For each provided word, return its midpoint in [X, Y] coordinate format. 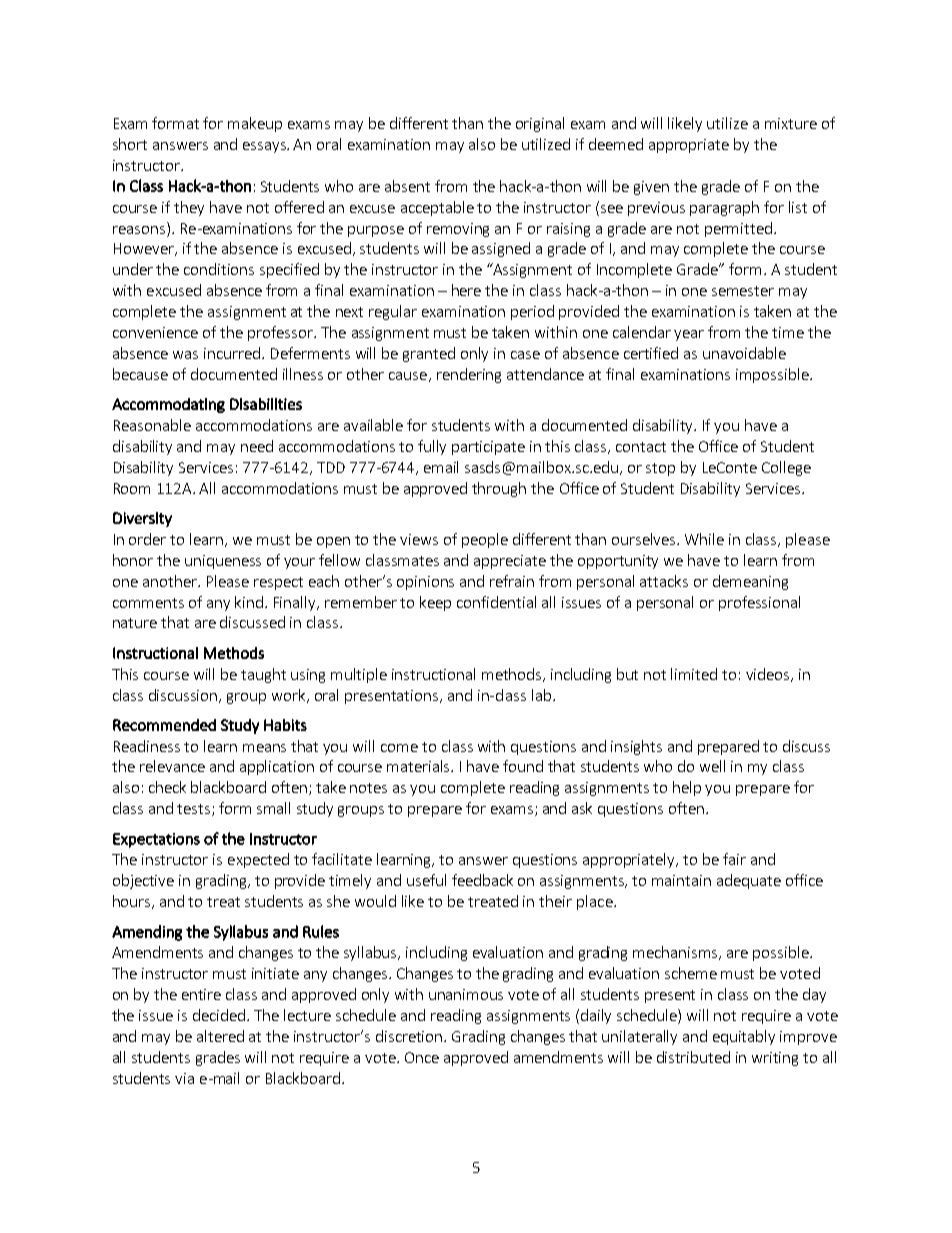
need [257, 446]
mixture [791, 123]
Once [422, 1057]
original [540, 124]
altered [220, 1036]
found [523, 766]
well [712, 766]
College [786, 468]
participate [488, 448]
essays [265, 147]
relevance [172, 766]
